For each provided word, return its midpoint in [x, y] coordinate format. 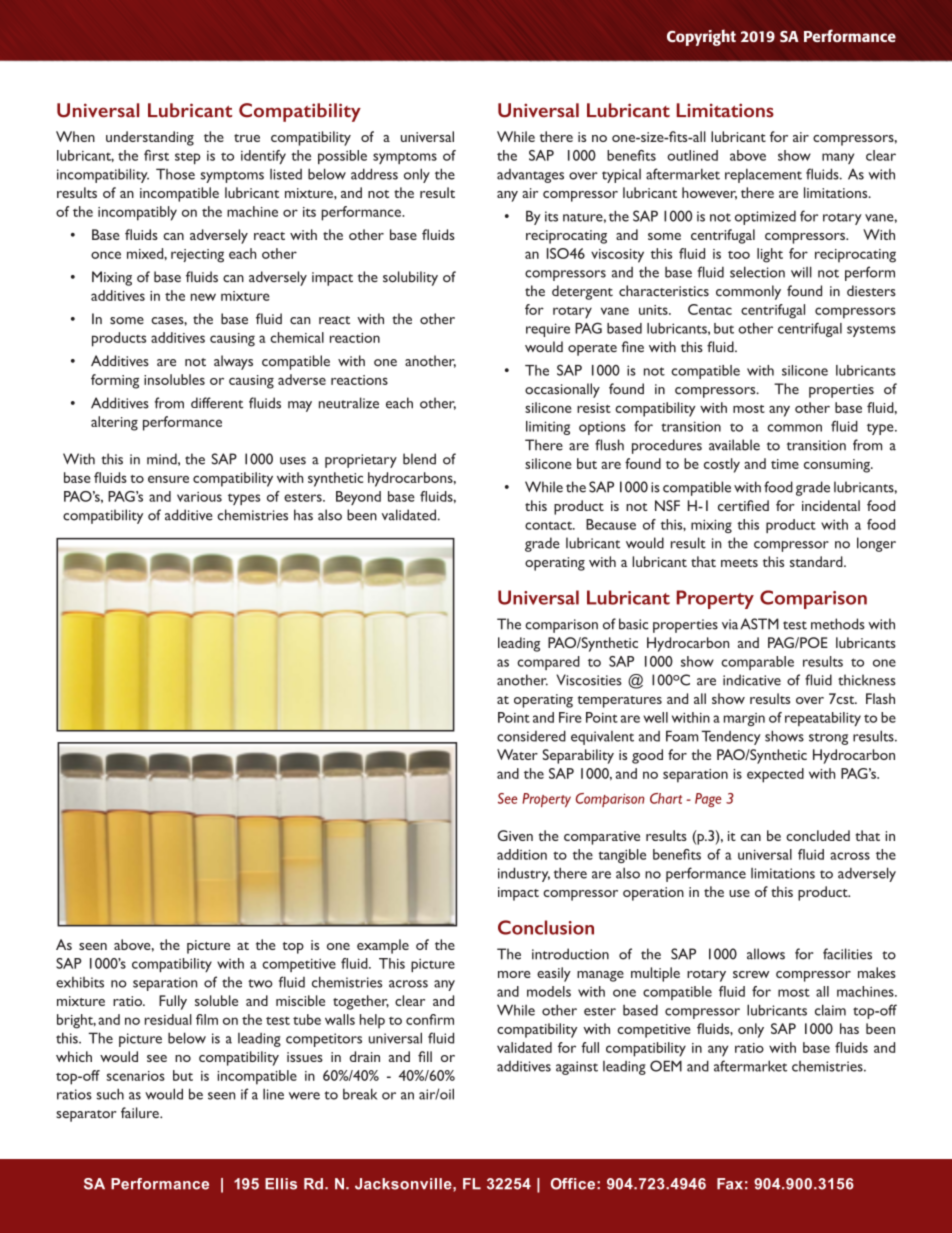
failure [141, 1113]
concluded [818, 835]
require [548, 330]
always [233, 362]
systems [871, 331]
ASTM [759, 624]
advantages [530, 176]
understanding [150, 138]
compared [548, 663]
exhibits [80, 982]
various [199, 497]
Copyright [701, 37]
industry [524, 874]
